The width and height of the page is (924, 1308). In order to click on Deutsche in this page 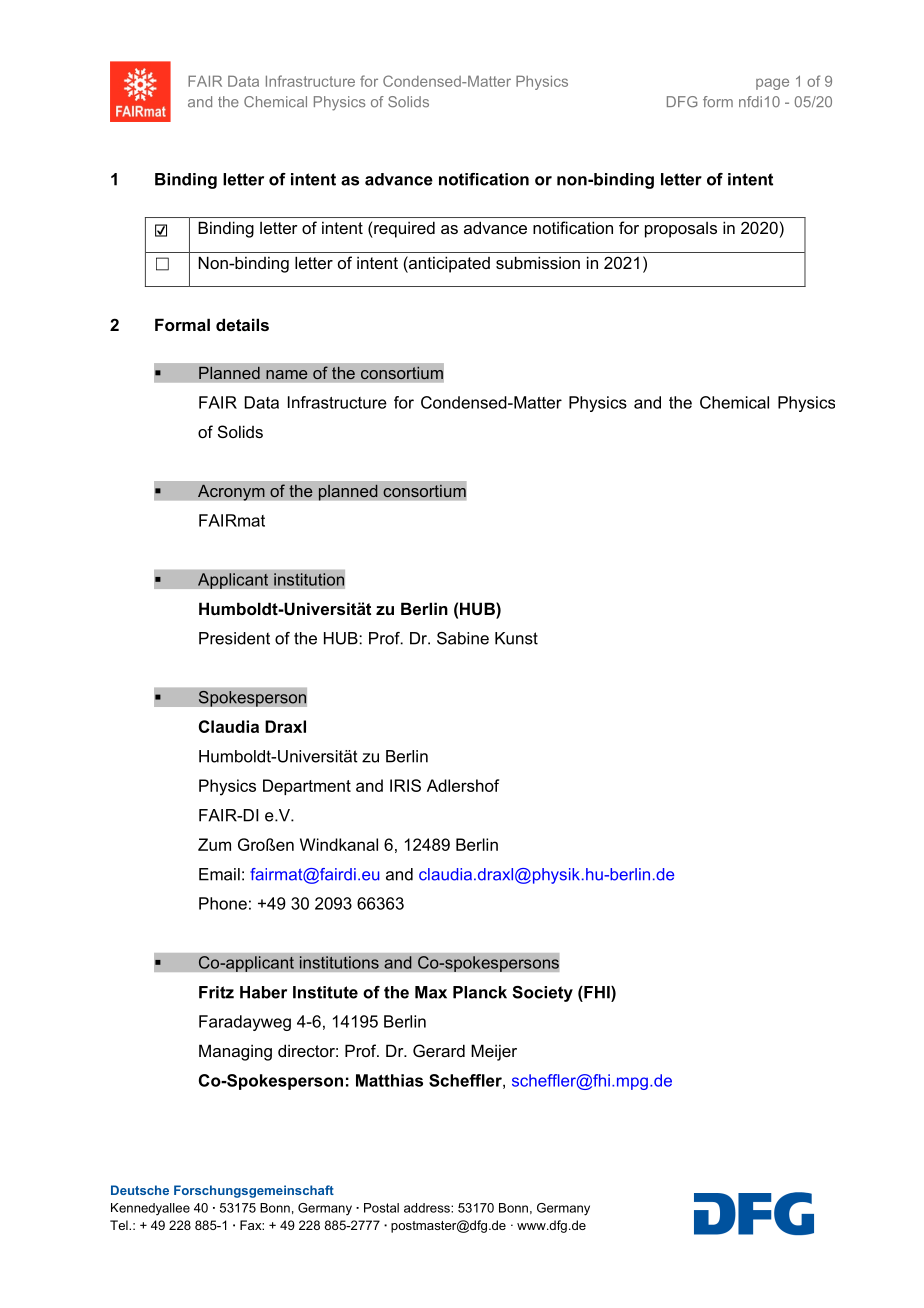, I will do `click(140, 1190)`.
